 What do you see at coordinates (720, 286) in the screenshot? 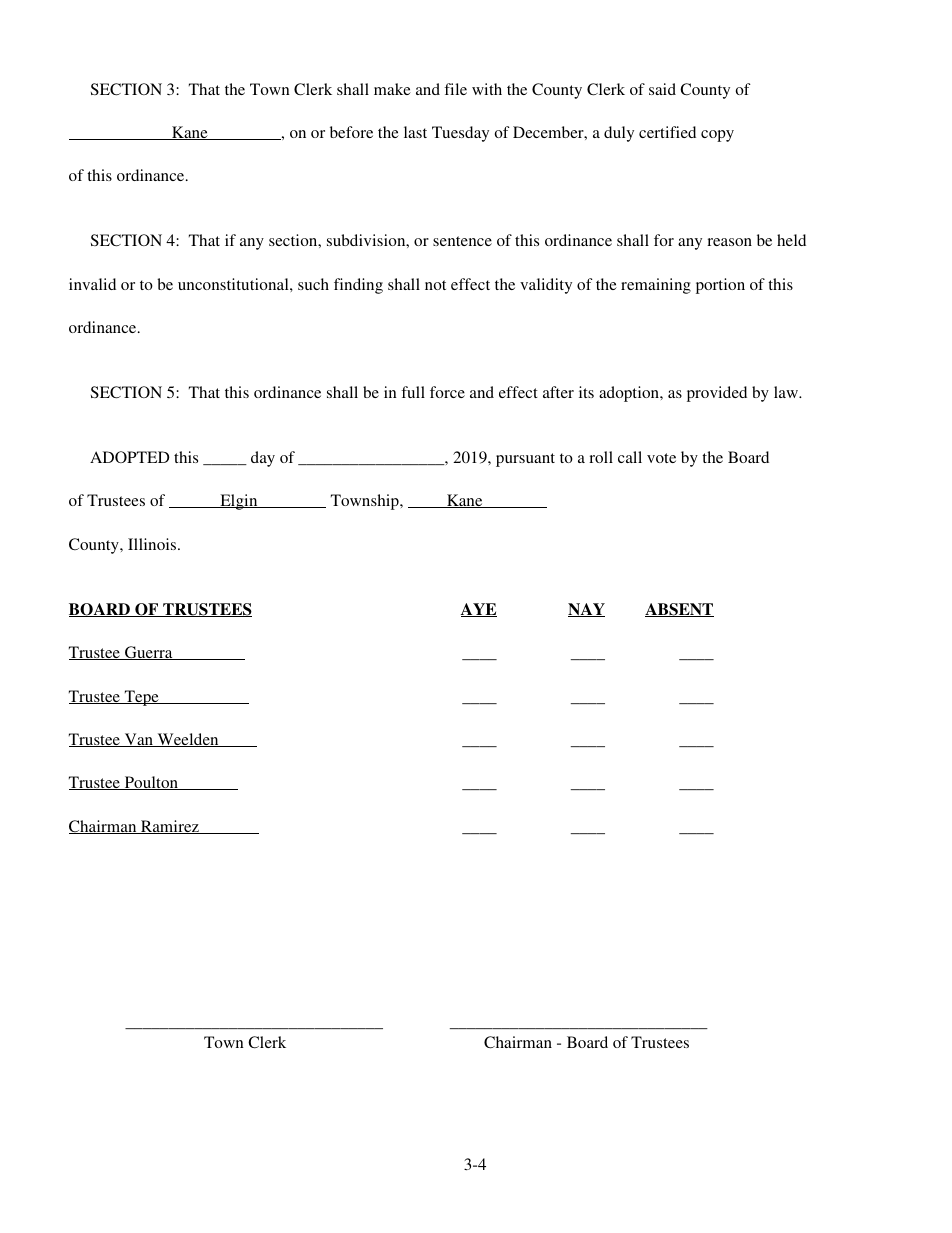
I see `portion` at bounding box center [720, 286].
